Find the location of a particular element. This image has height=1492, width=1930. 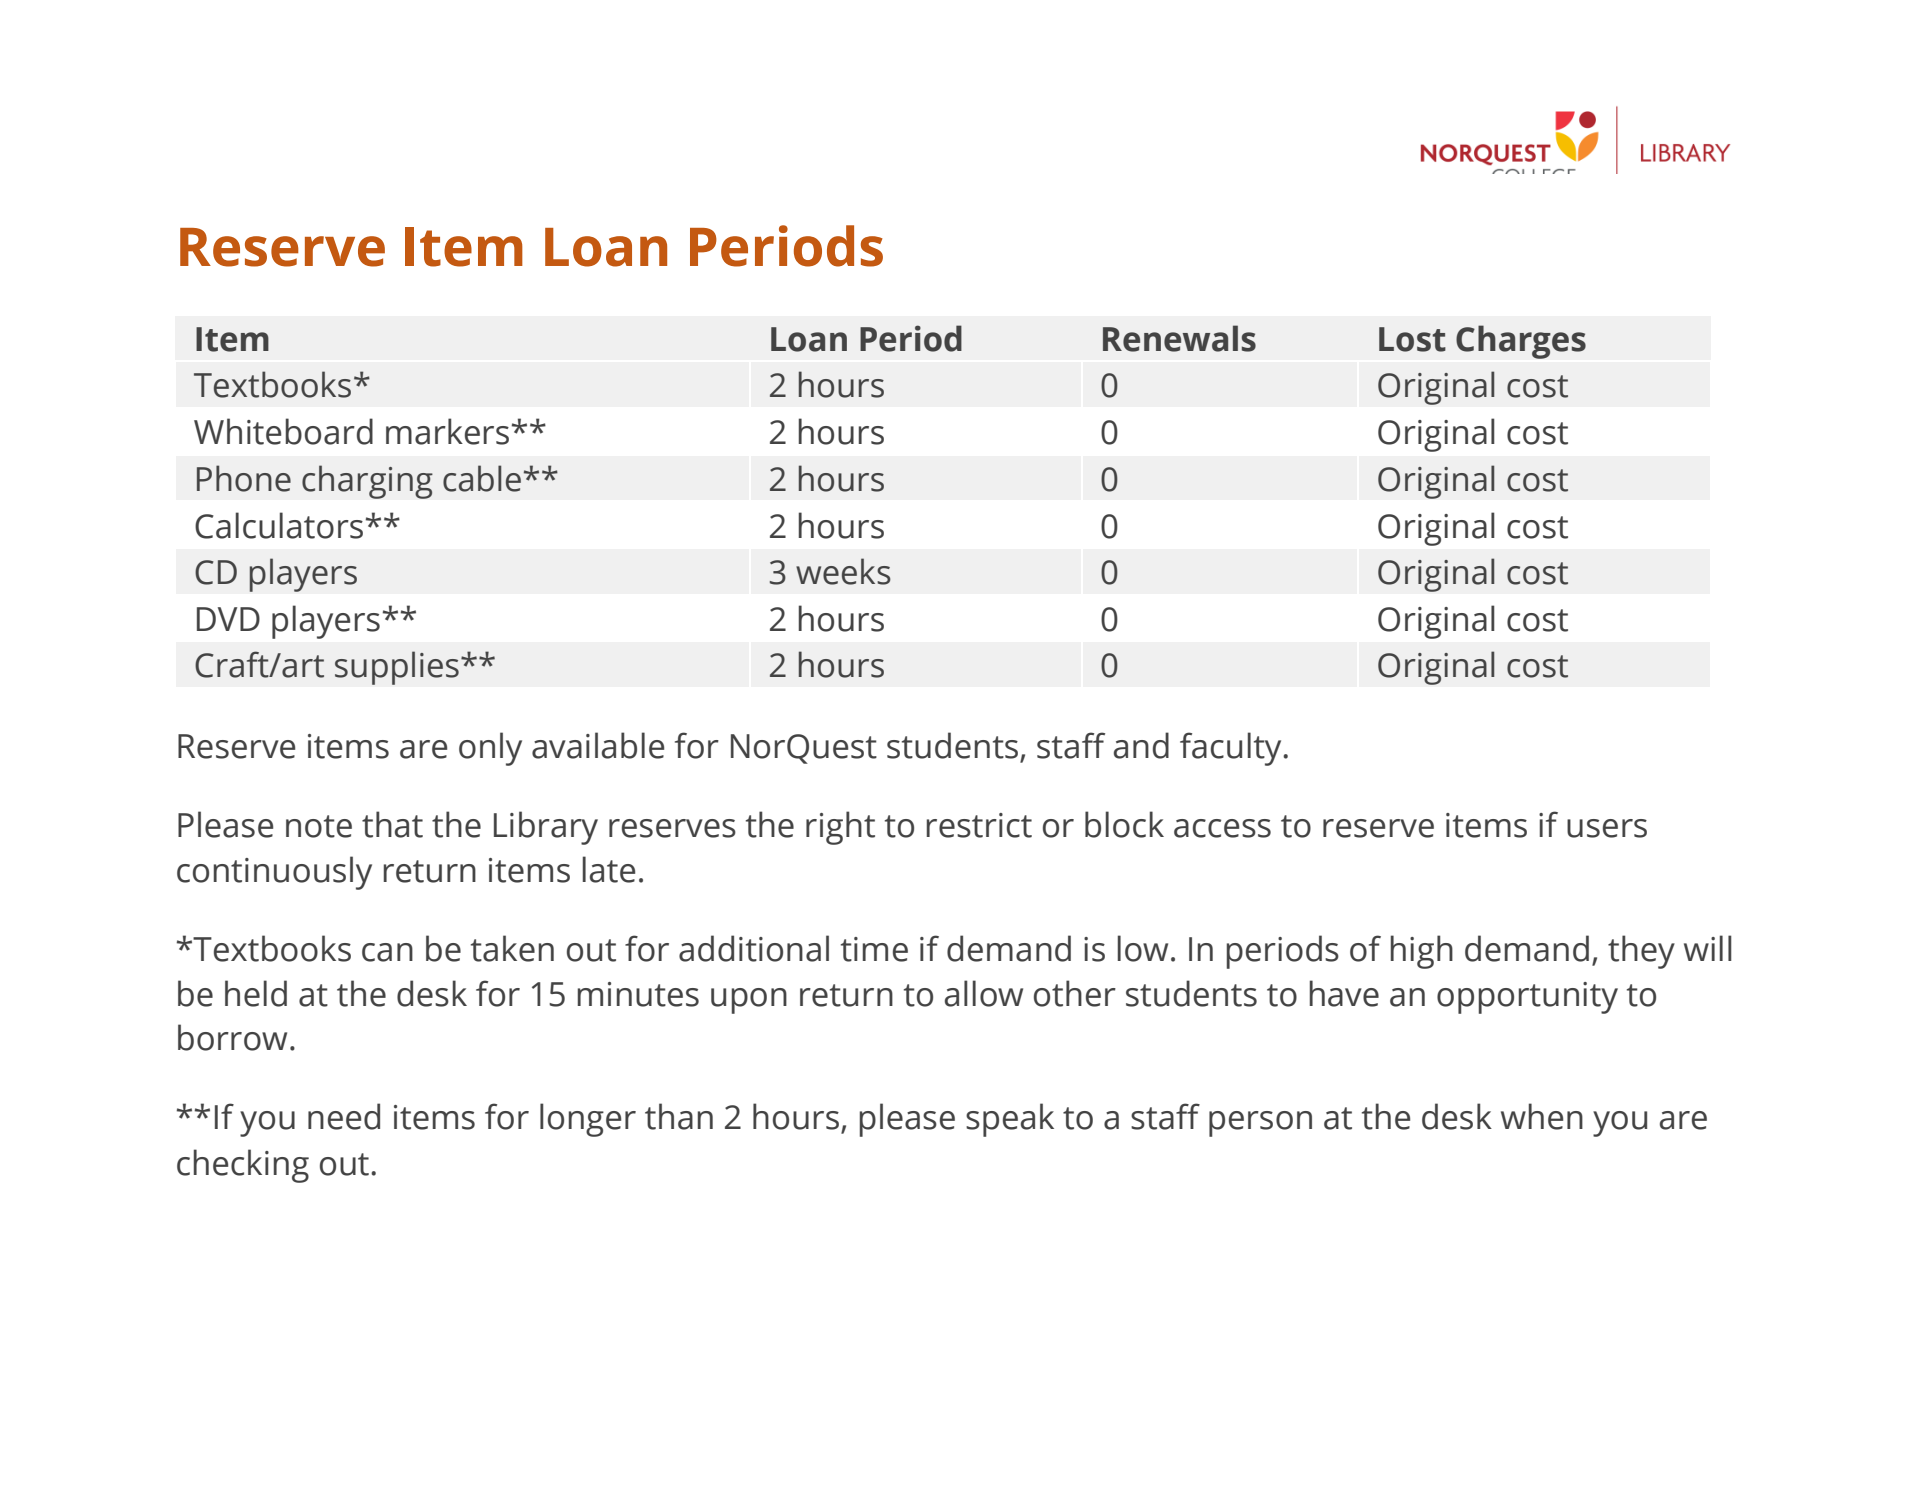

supplies is located at coordinates (397, 668).
